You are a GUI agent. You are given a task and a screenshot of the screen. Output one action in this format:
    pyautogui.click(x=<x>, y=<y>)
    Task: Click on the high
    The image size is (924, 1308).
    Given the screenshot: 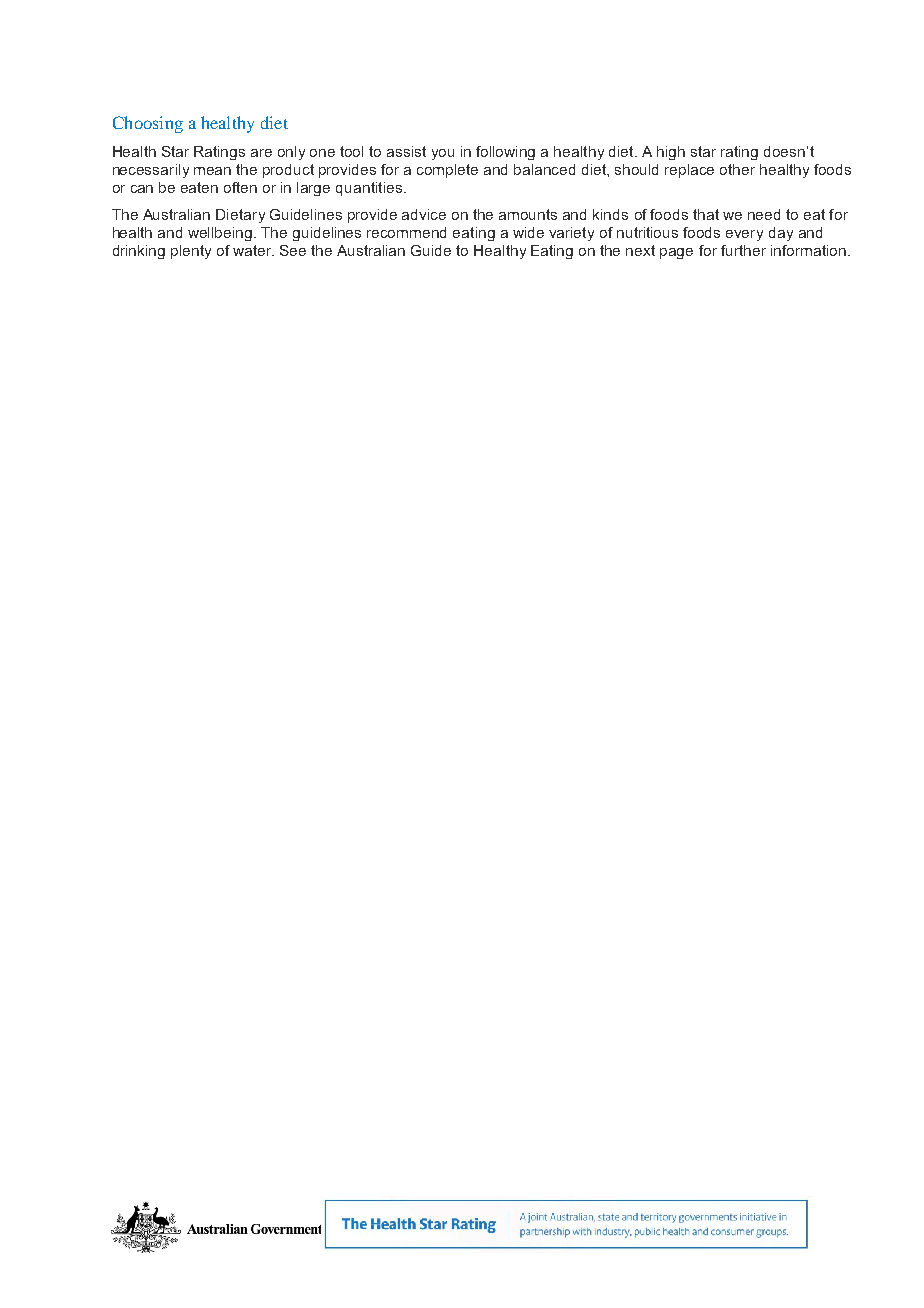 What is the action you would take?
    pyautogui.click(x=671, y=153)
